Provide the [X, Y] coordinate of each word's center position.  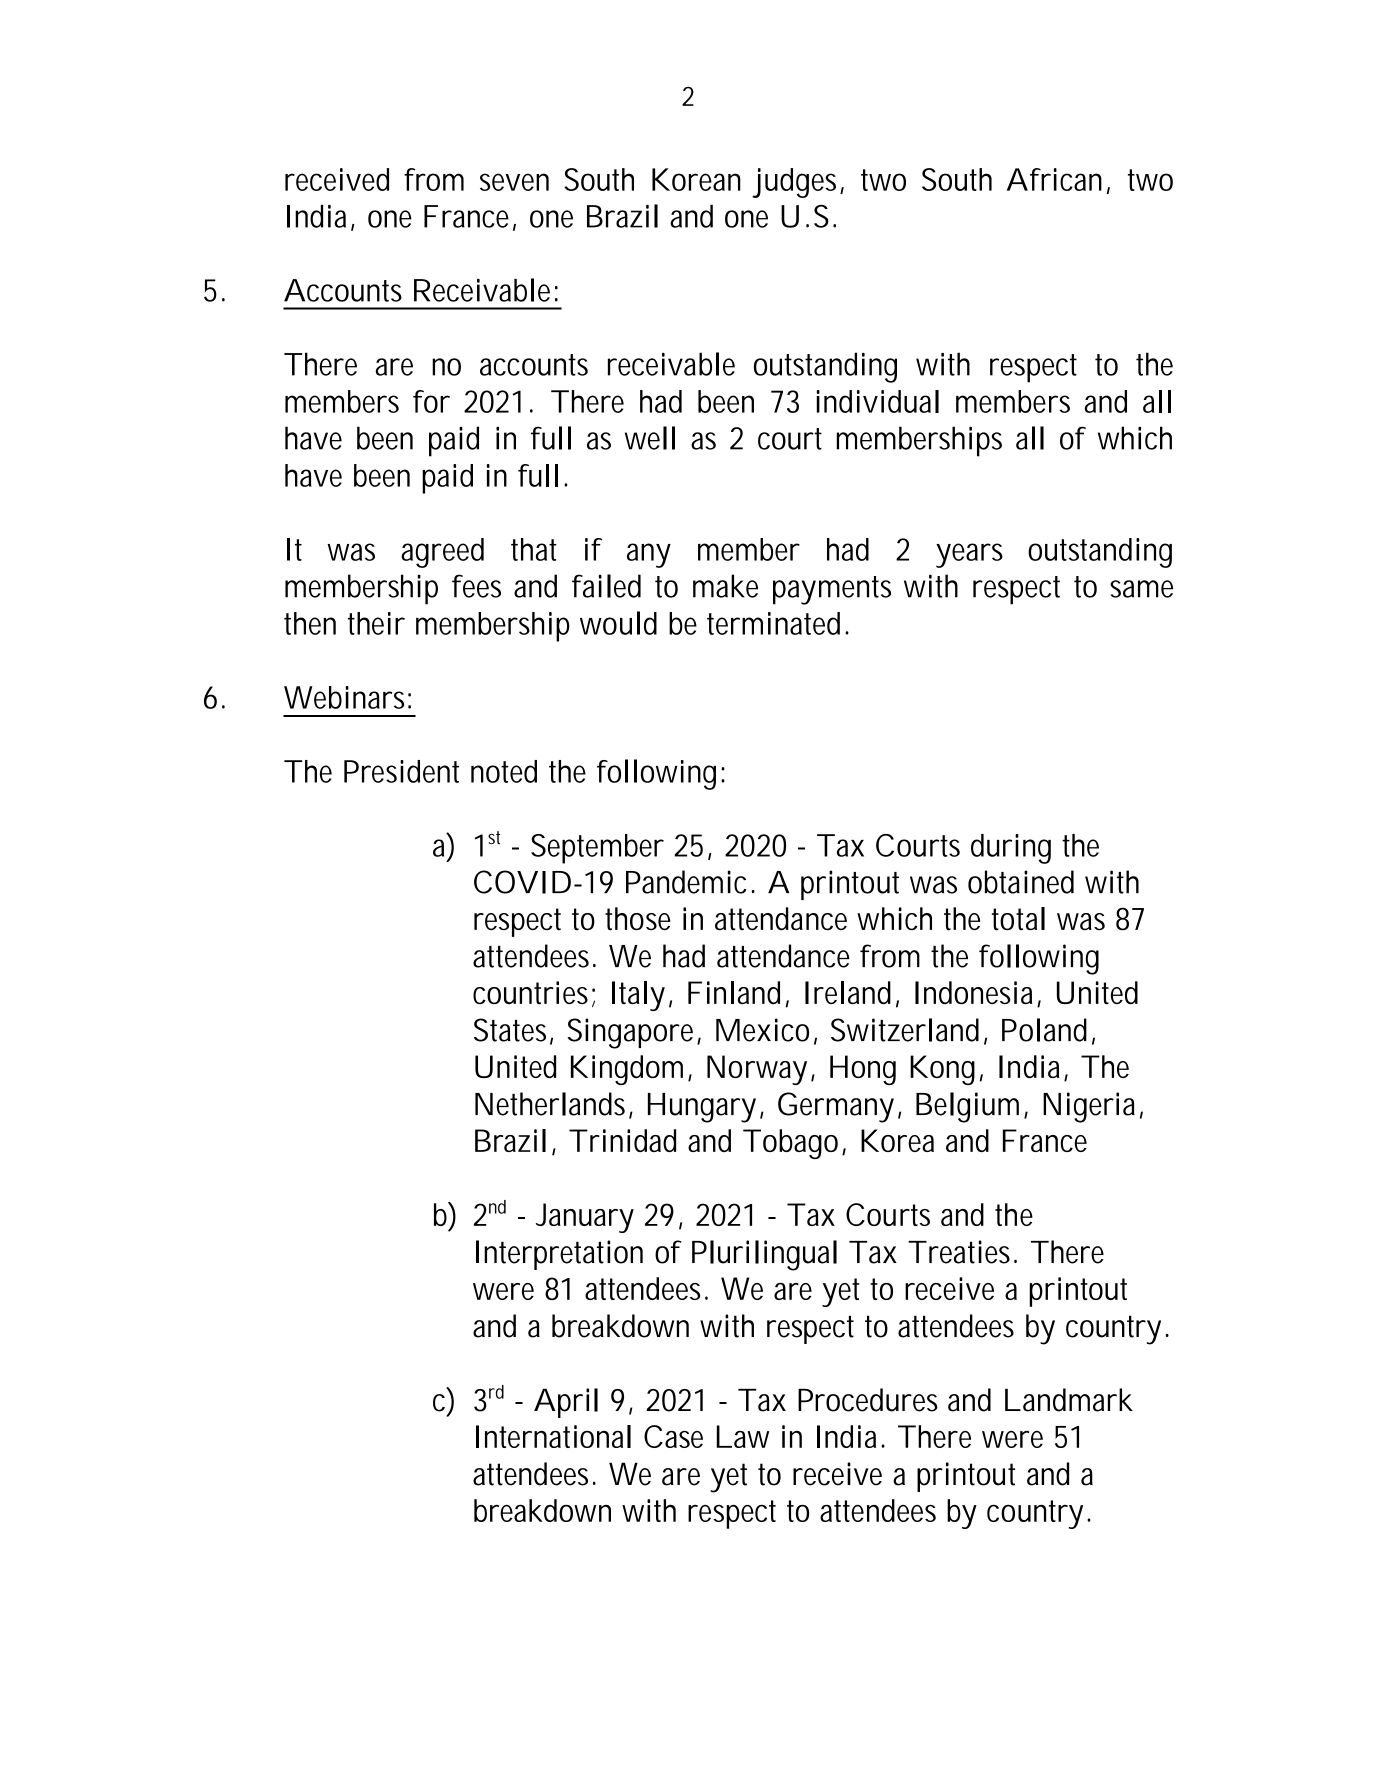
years [969, 555]
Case [673, 1436]
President [401, 771]
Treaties [959, 1252]
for [431, 401]
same [1141, 589]
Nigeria [1089, 1107]
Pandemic [686, 882]
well [650, 438]
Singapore [630, 1033]
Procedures [868, 1400]
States [510, 1030]
